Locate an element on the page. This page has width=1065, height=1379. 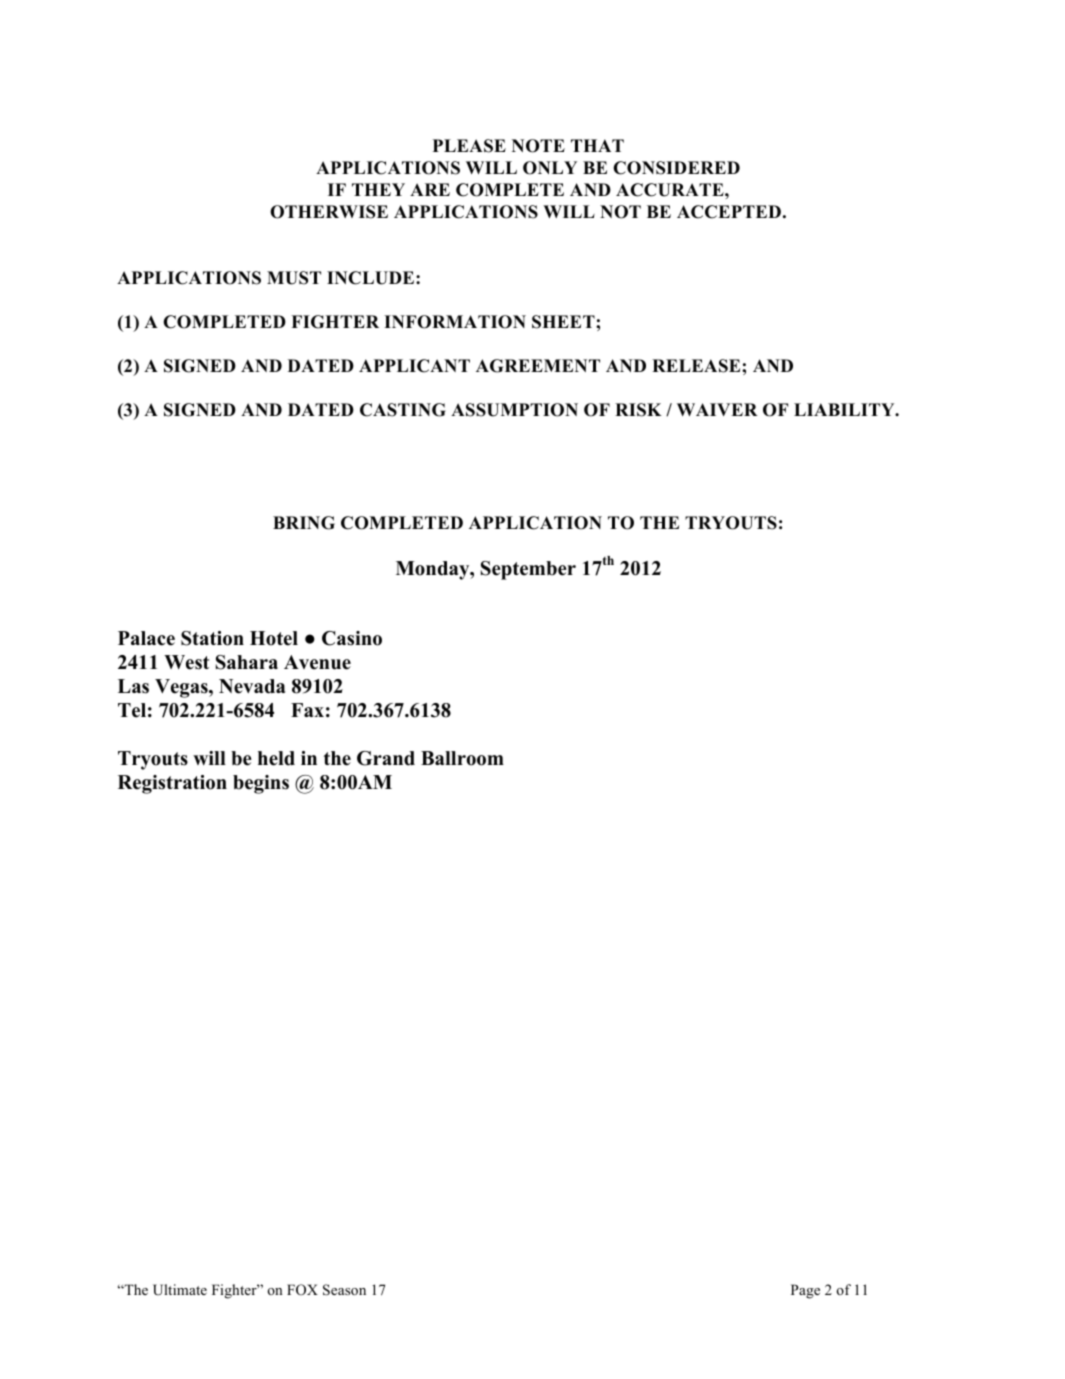
Page is located at coordinates (805, 1291).
